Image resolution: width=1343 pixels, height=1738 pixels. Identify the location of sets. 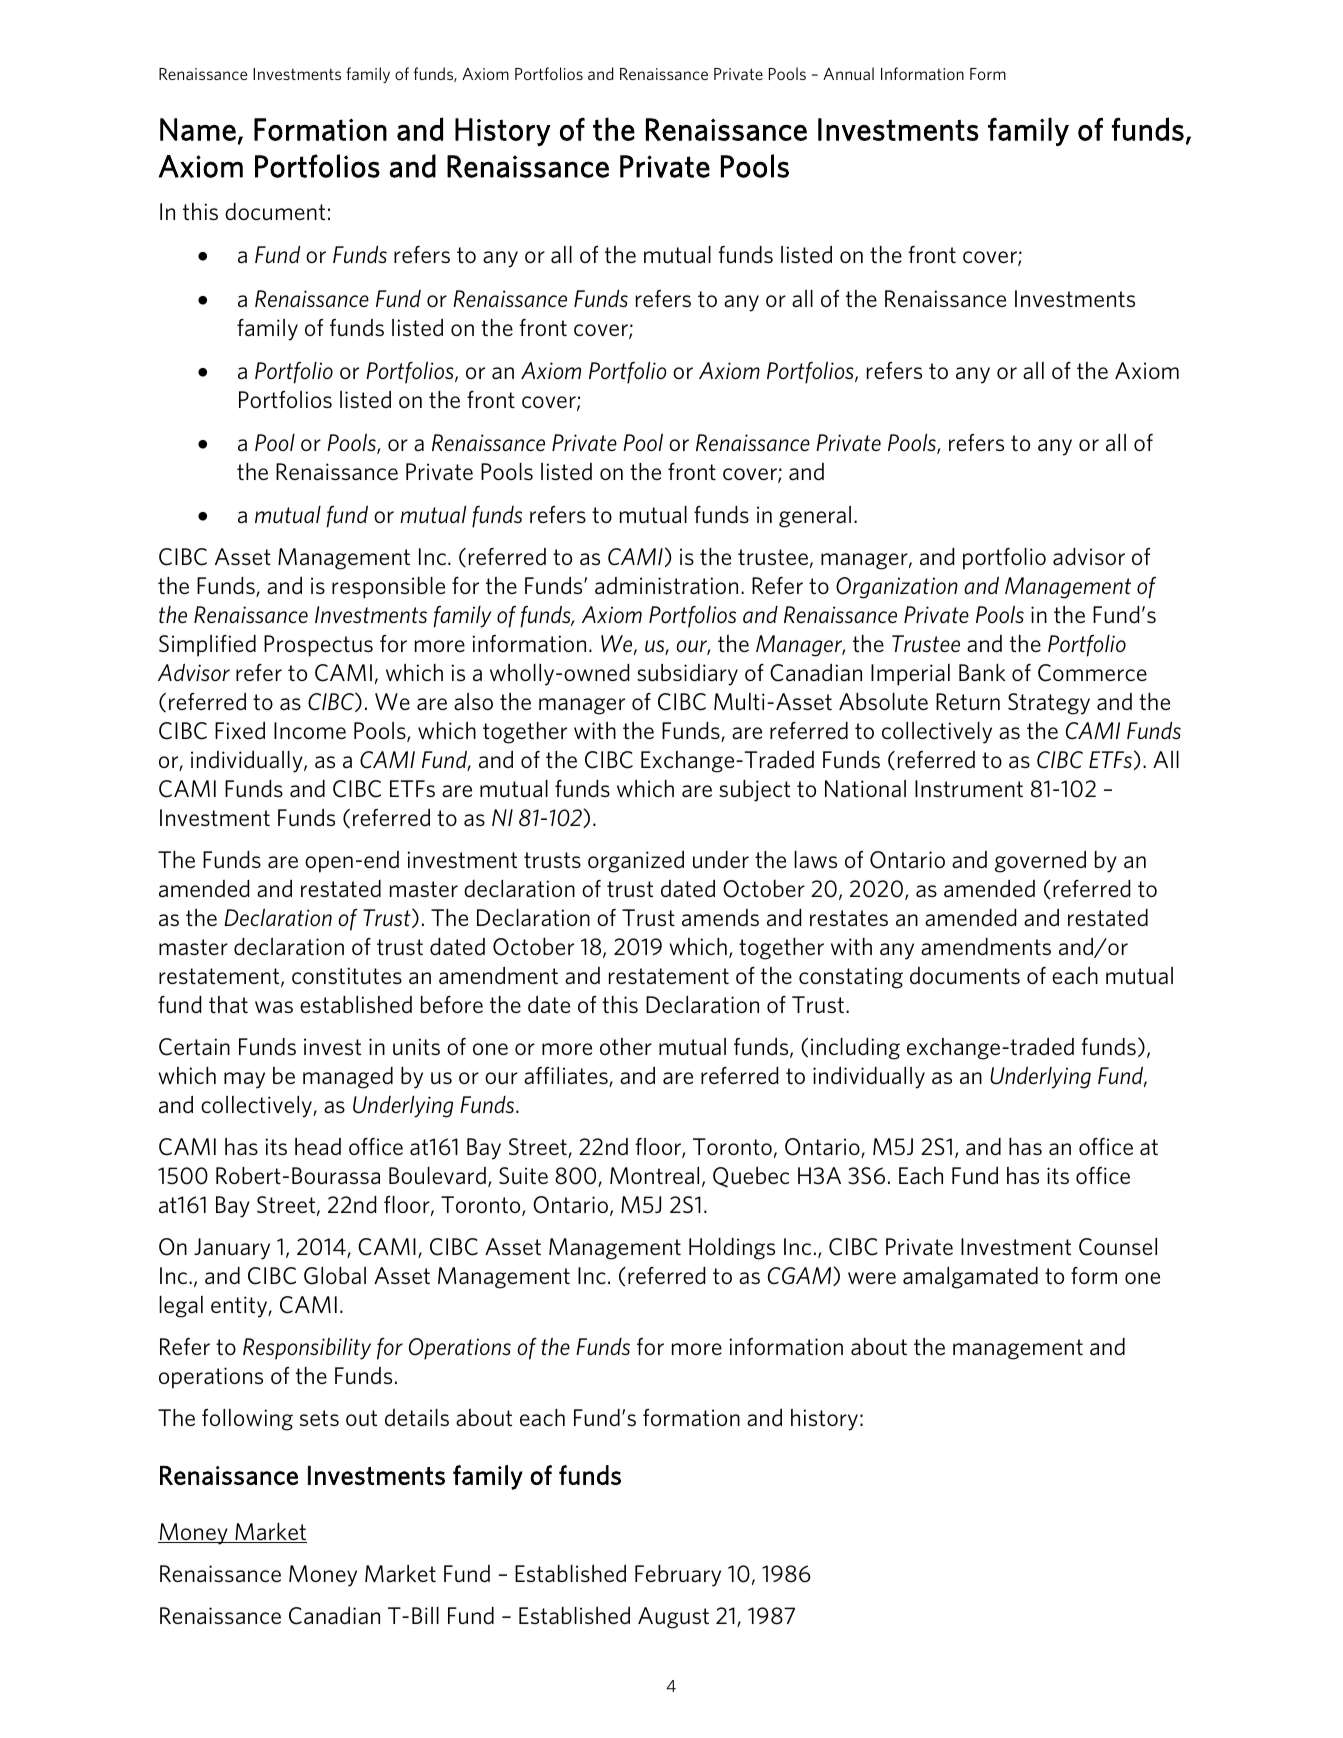
(319, 1418).
